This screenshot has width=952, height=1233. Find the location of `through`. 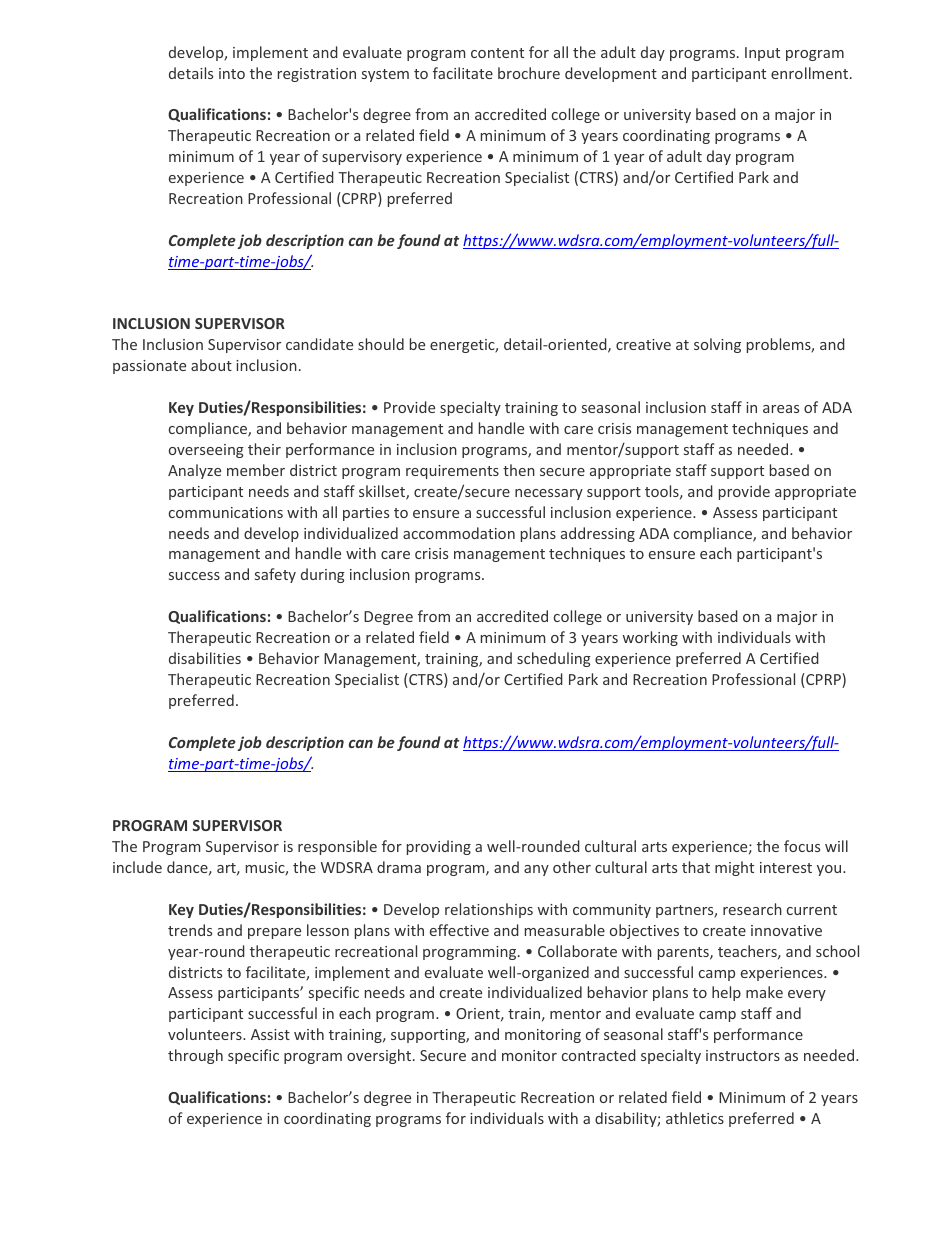

through is located at coordinates (195, 1056).
